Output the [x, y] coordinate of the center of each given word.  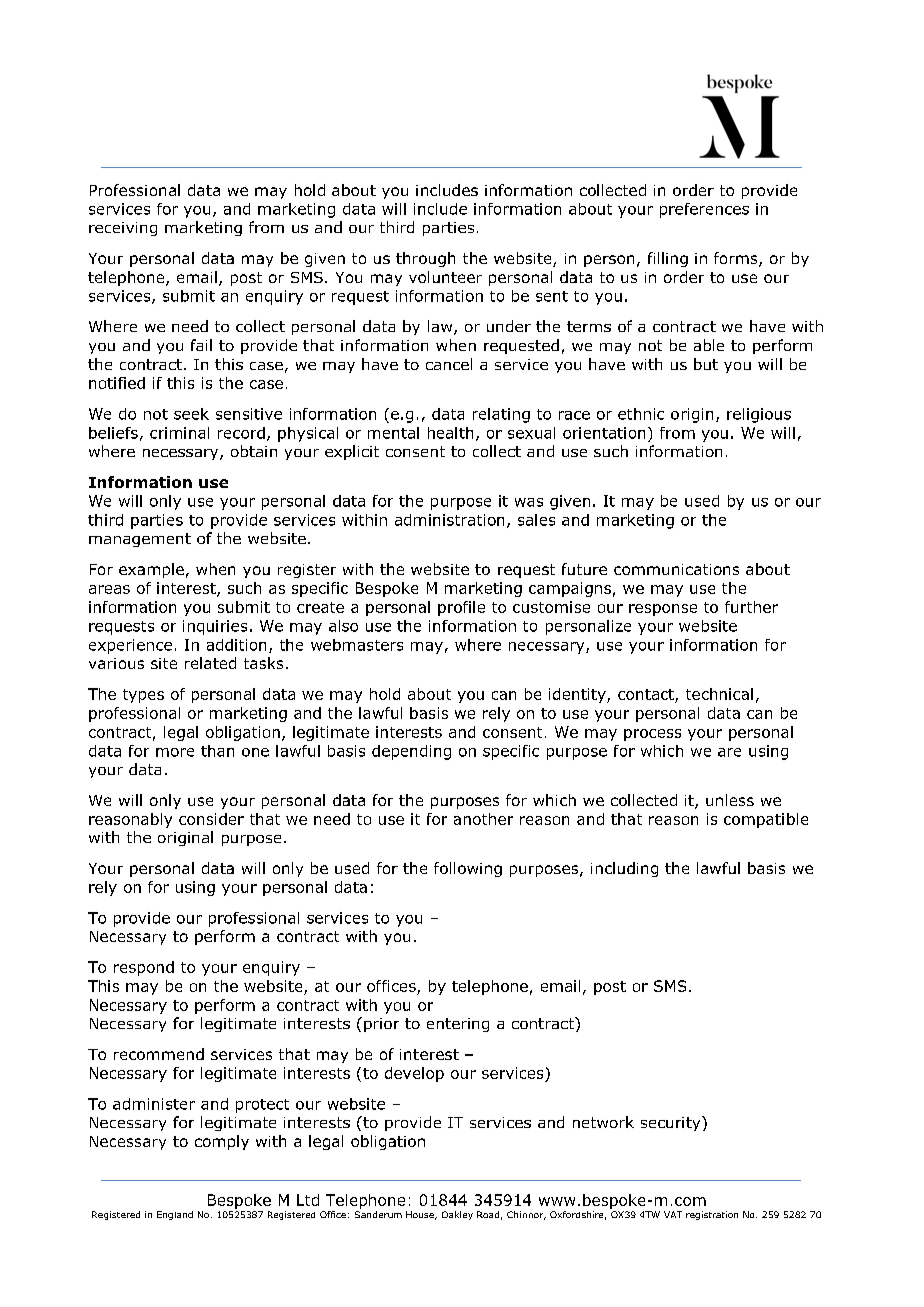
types [143, 696]
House [421, 1215]
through [425, 259]
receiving [123, 229]
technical [719, 694]
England [175, 1215]
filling [668, 259]
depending [411, 752]
